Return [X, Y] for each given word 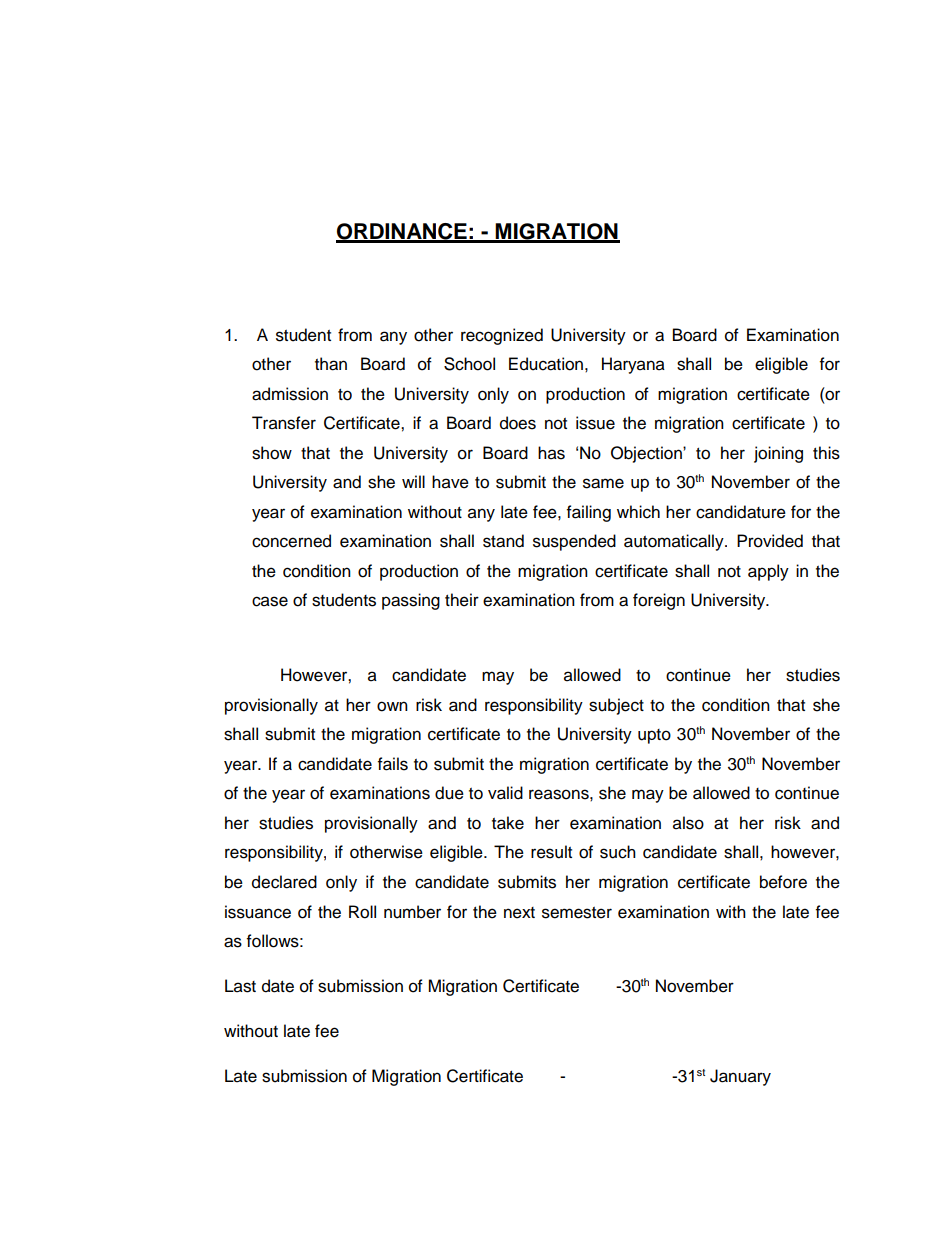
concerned [291, 541]
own [392, 706]
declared [284, 882]
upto [654, 736]
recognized [502, 336]
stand [503, 541]
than [331, 364]
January [740, 1077]
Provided [770, 541]
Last [240, 986]
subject [616, 706]
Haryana [633, 365]
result [551, 852]
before [783, 882]
